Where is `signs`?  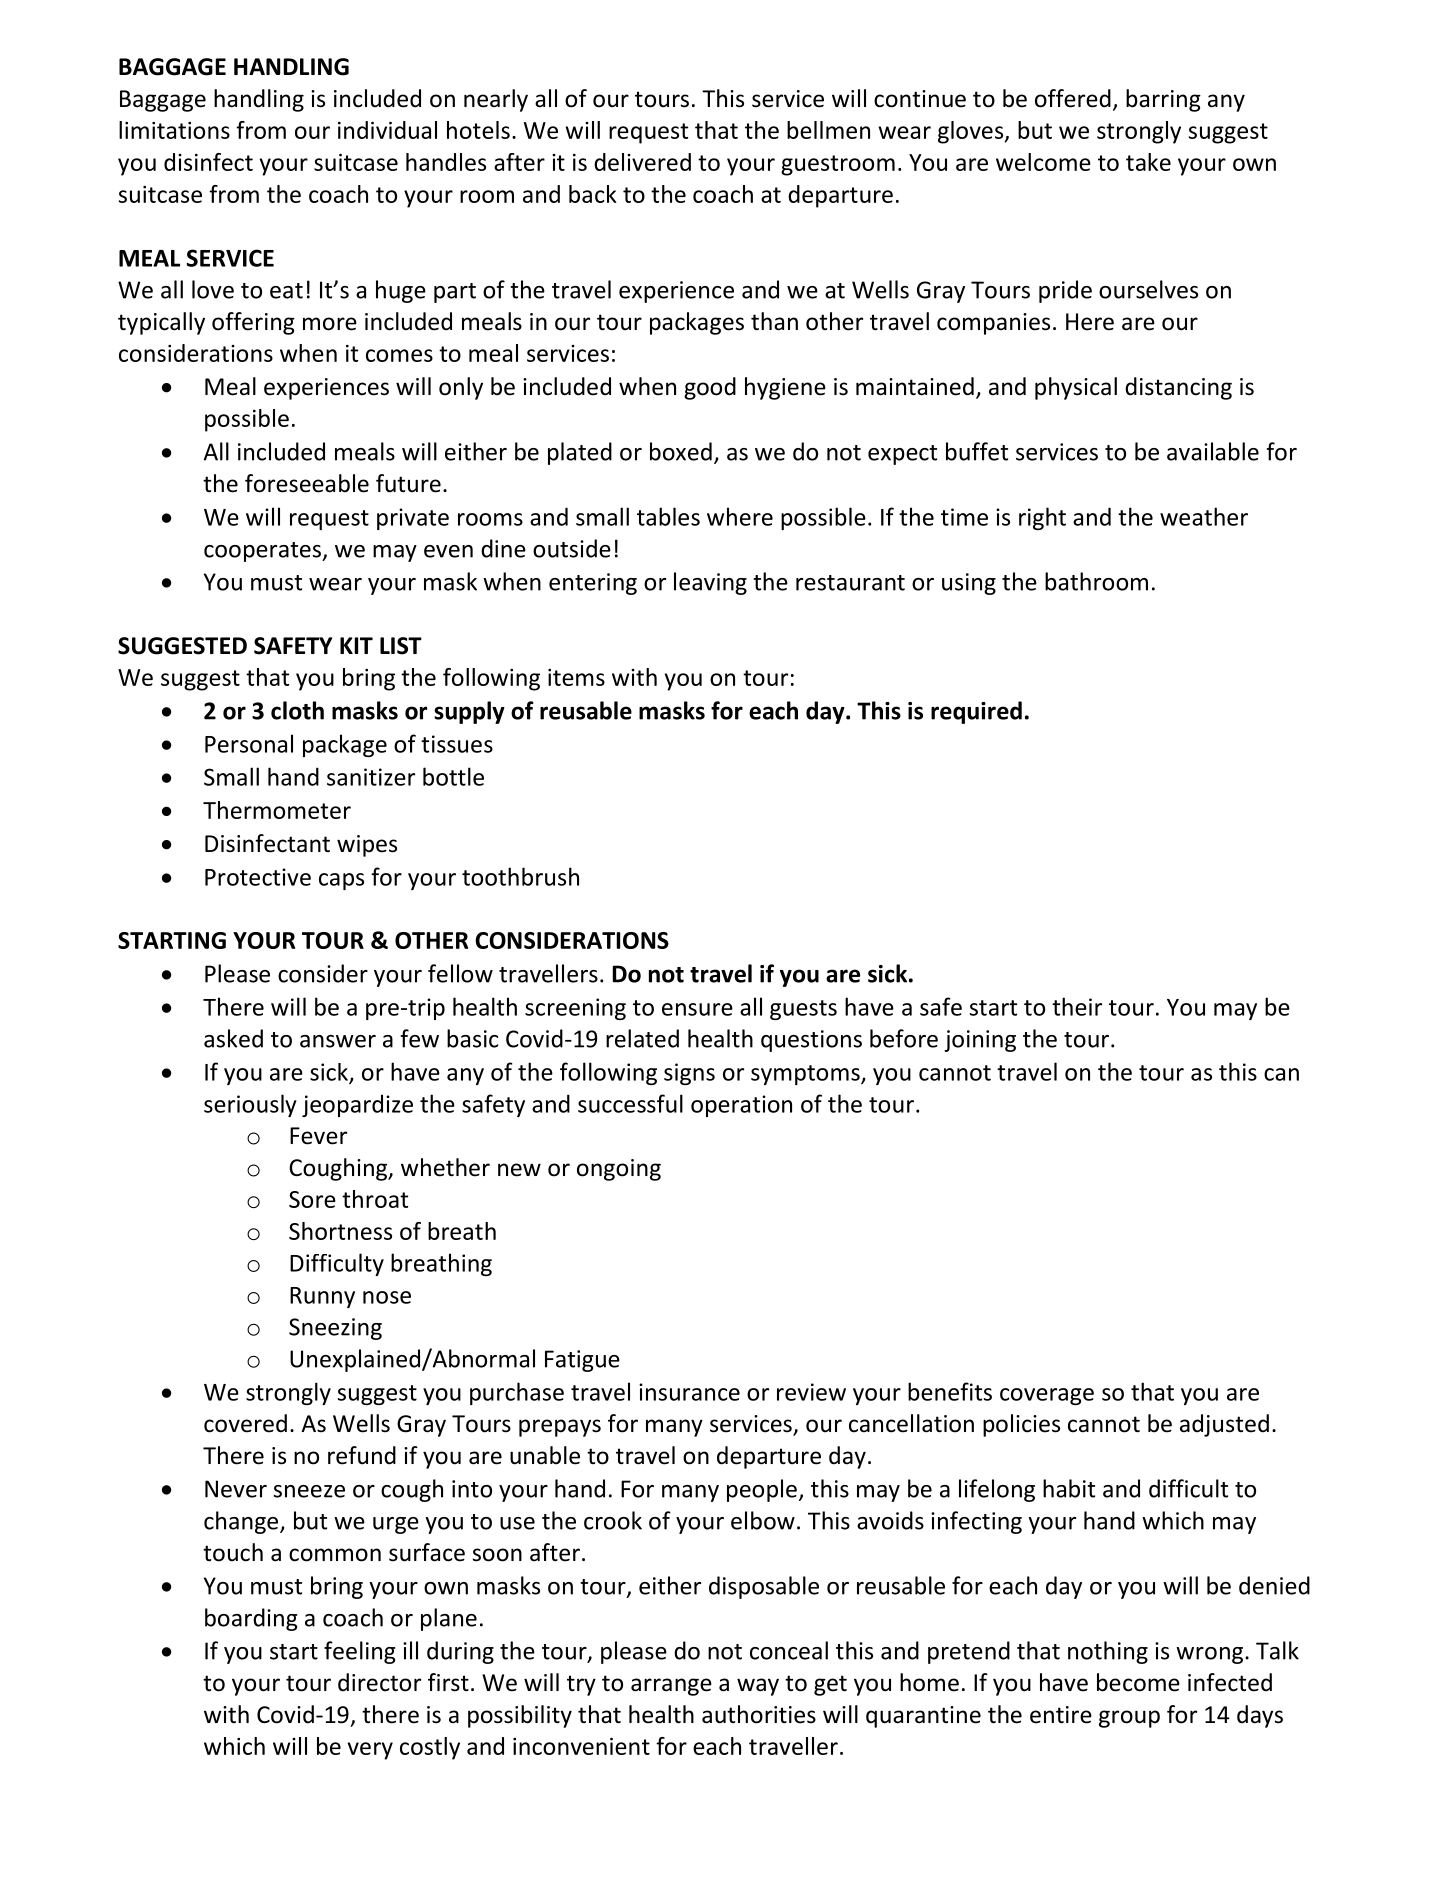
signs is located at coordinates (689, 1074).
